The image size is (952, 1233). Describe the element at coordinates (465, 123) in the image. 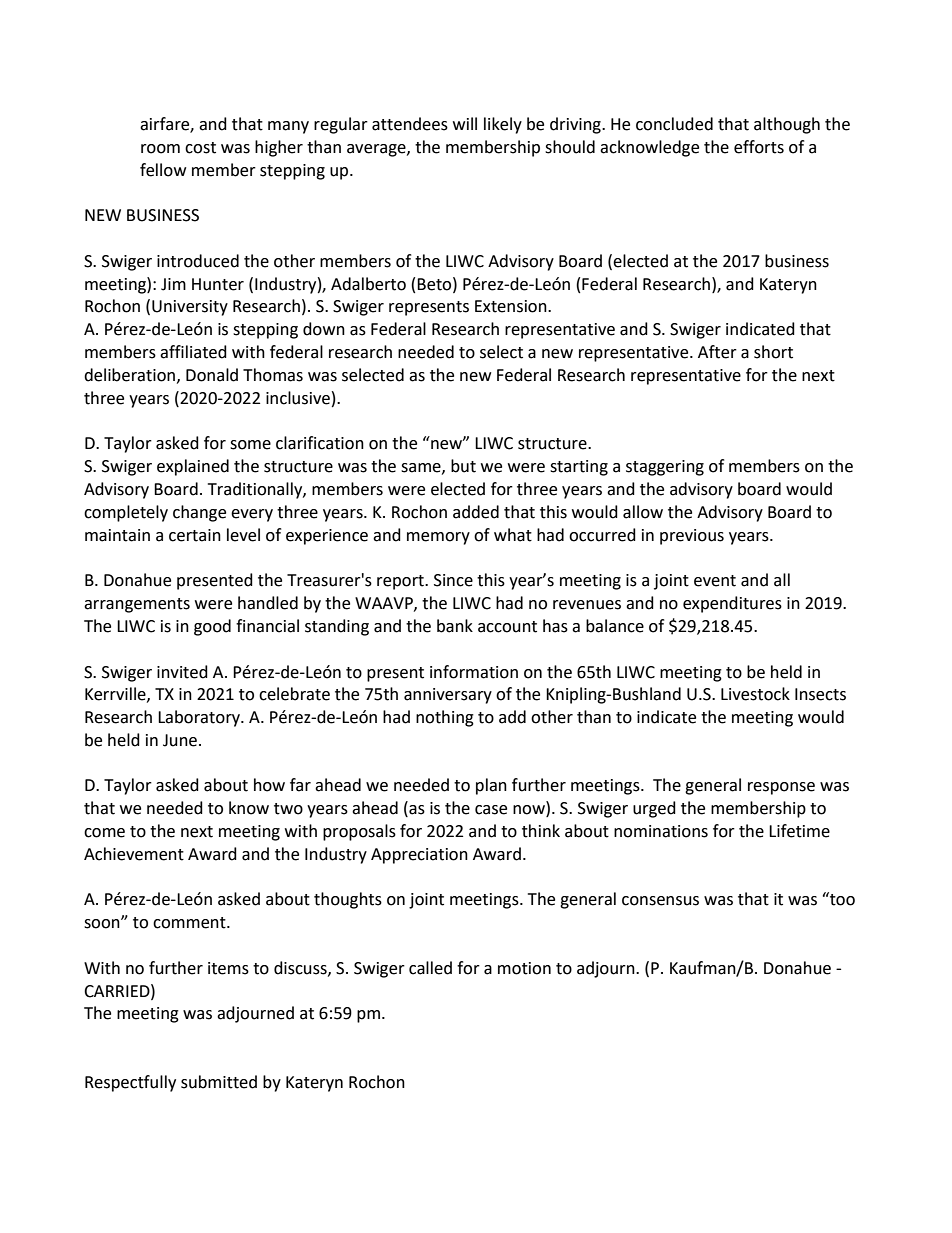

I see `will` at that location.
